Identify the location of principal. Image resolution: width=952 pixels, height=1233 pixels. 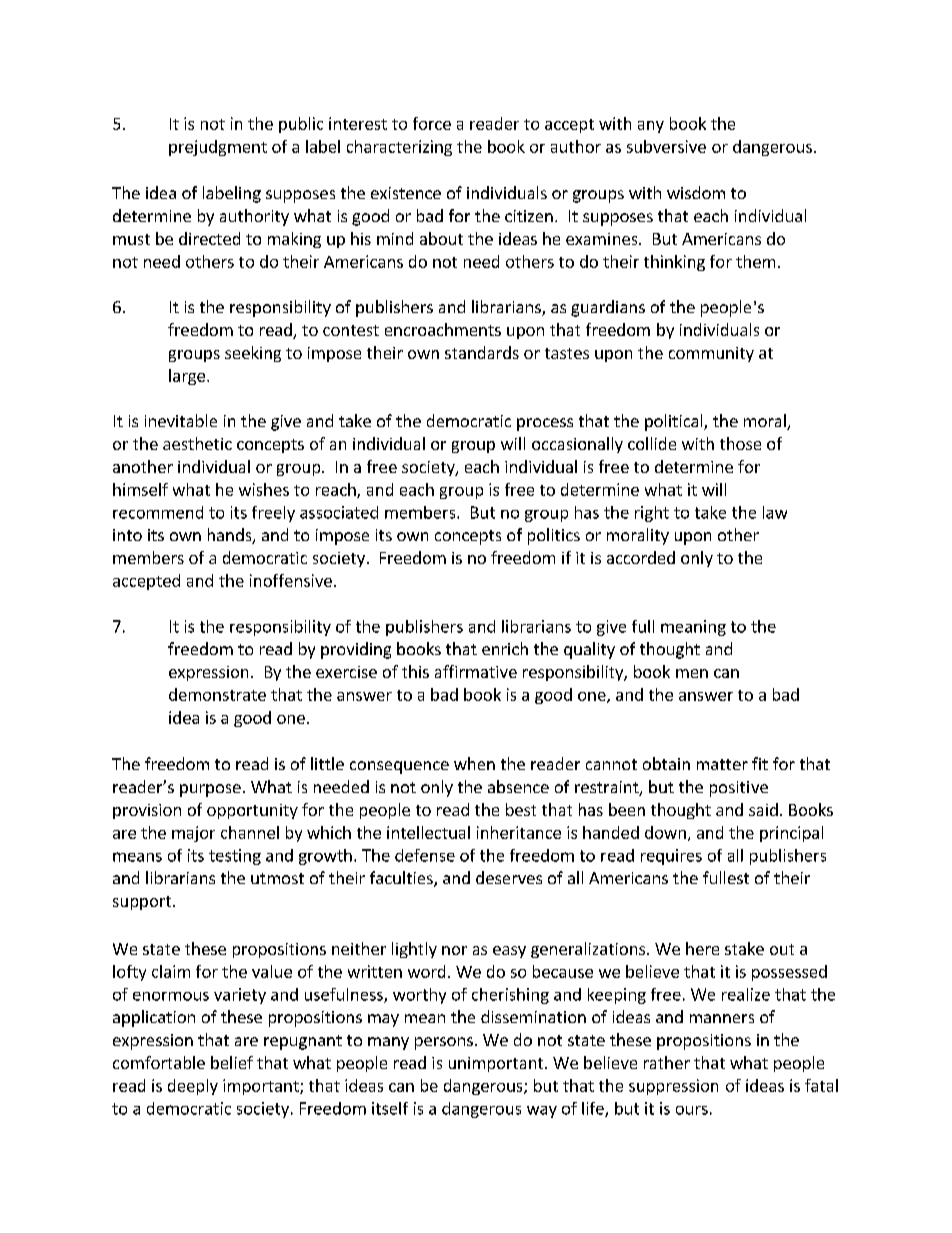
(791, 834).
